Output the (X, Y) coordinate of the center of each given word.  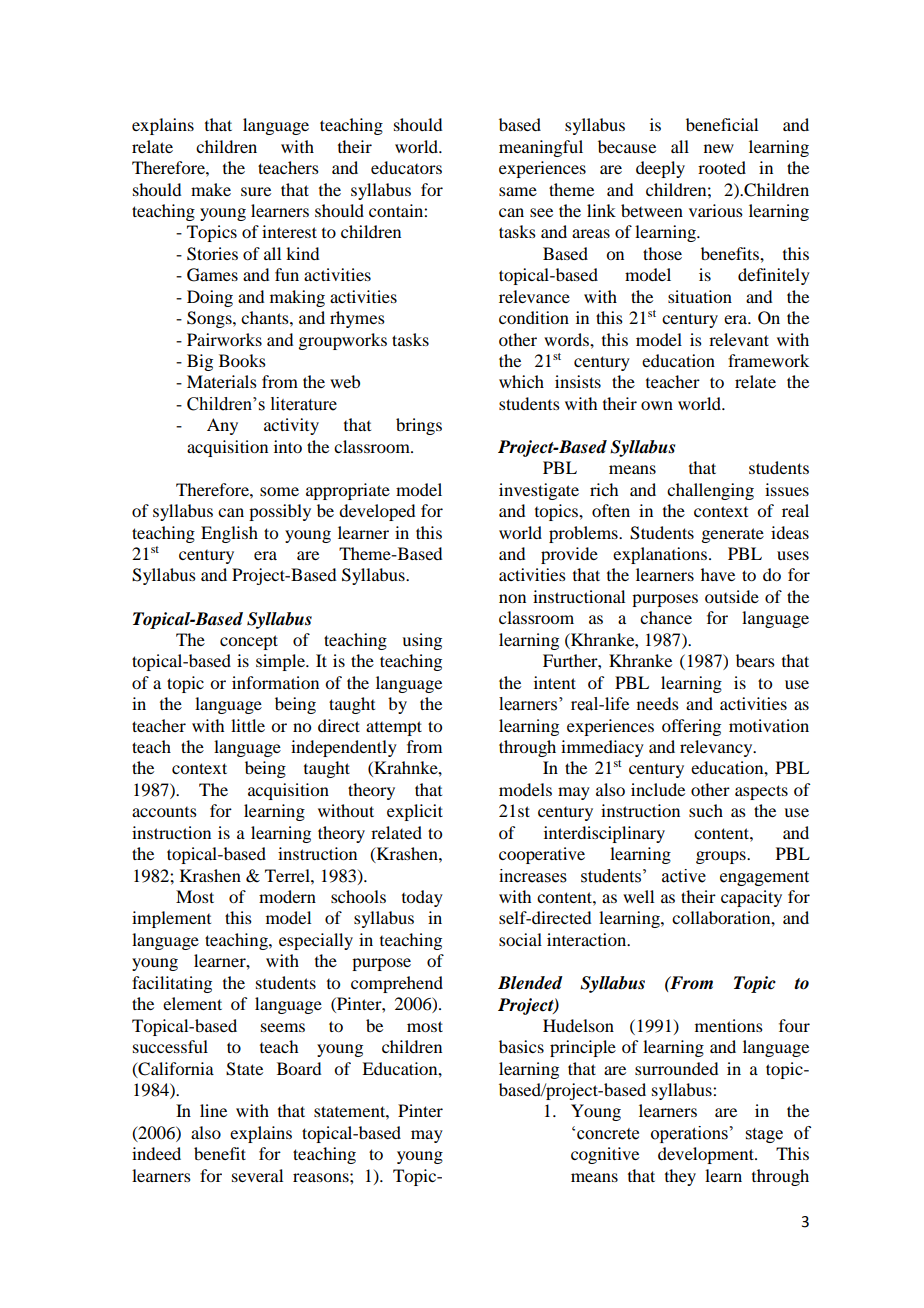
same (518, 191)
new (719, 148)
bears (755, 660)
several (257, 1175)
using (422, 641)
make (211, 189)
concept (249, 642)
